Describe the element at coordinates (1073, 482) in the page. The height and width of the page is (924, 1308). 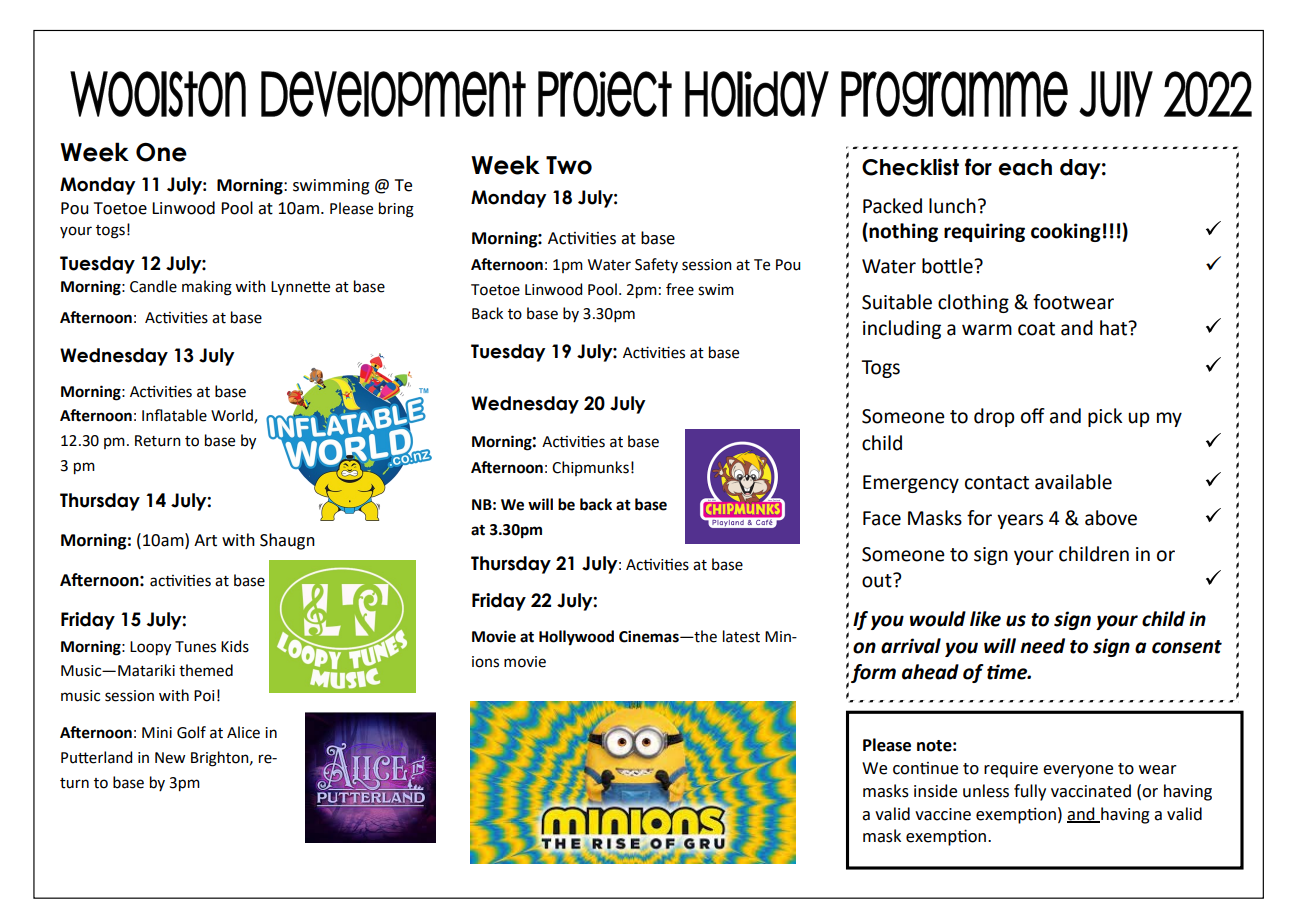
I see `available` at that location.
